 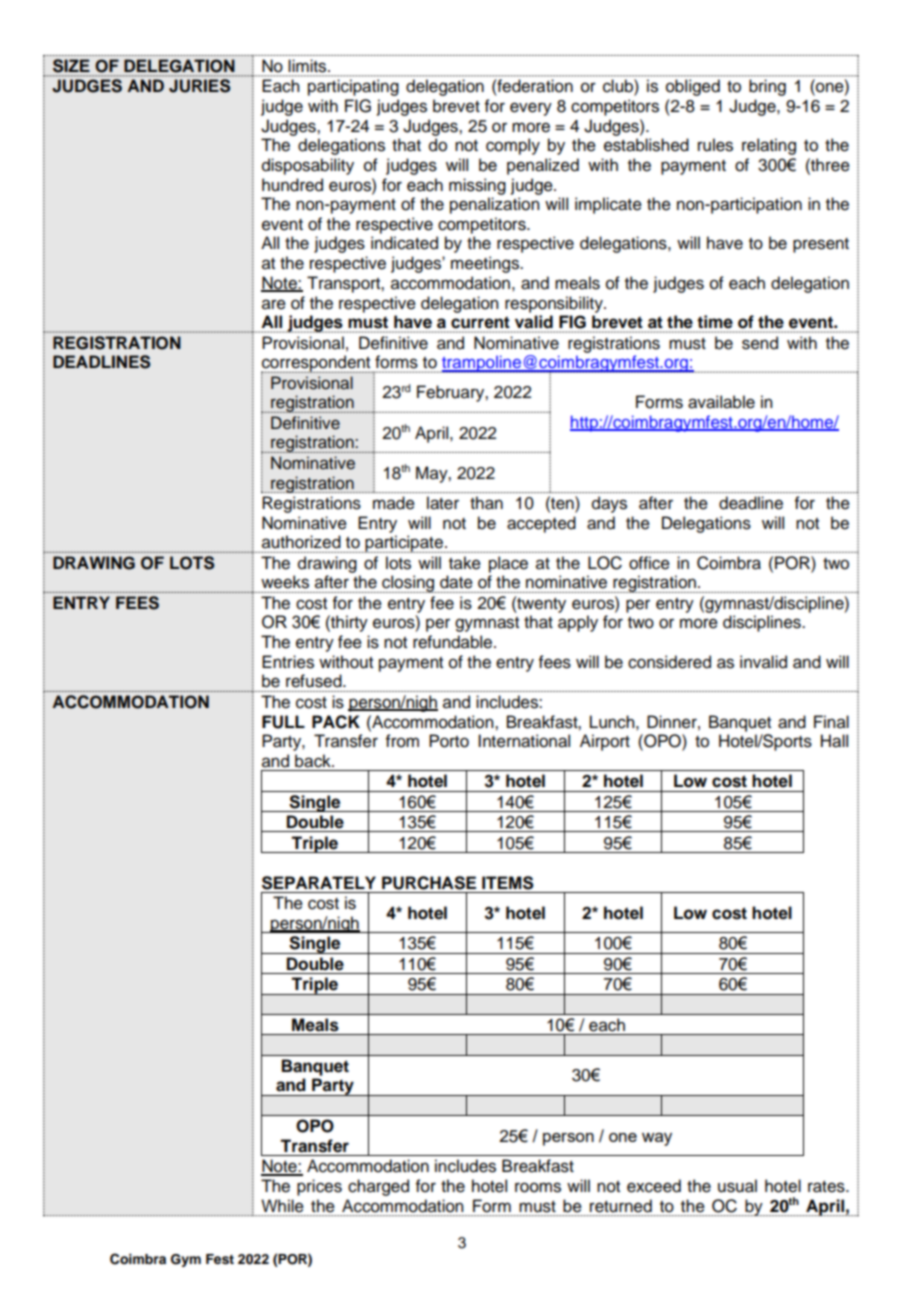 I want to click on prices, so click(x=319, y=1187).
